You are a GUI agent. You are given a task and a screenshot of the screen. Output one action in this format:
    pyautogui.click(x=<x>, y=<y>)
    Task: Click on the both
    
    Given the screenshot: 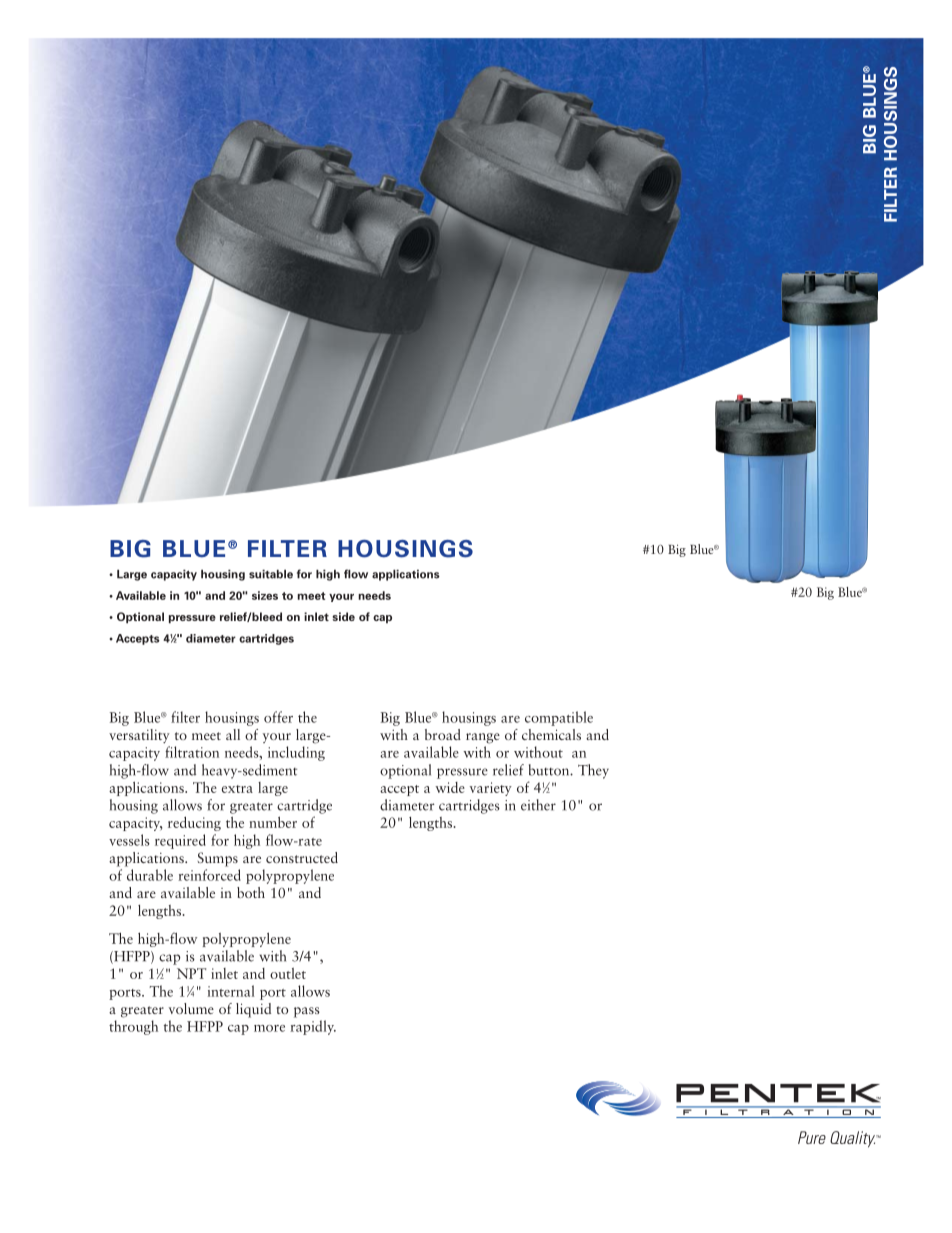 What is the action you would take?
    pyautogui.click(x=251, y=892)
